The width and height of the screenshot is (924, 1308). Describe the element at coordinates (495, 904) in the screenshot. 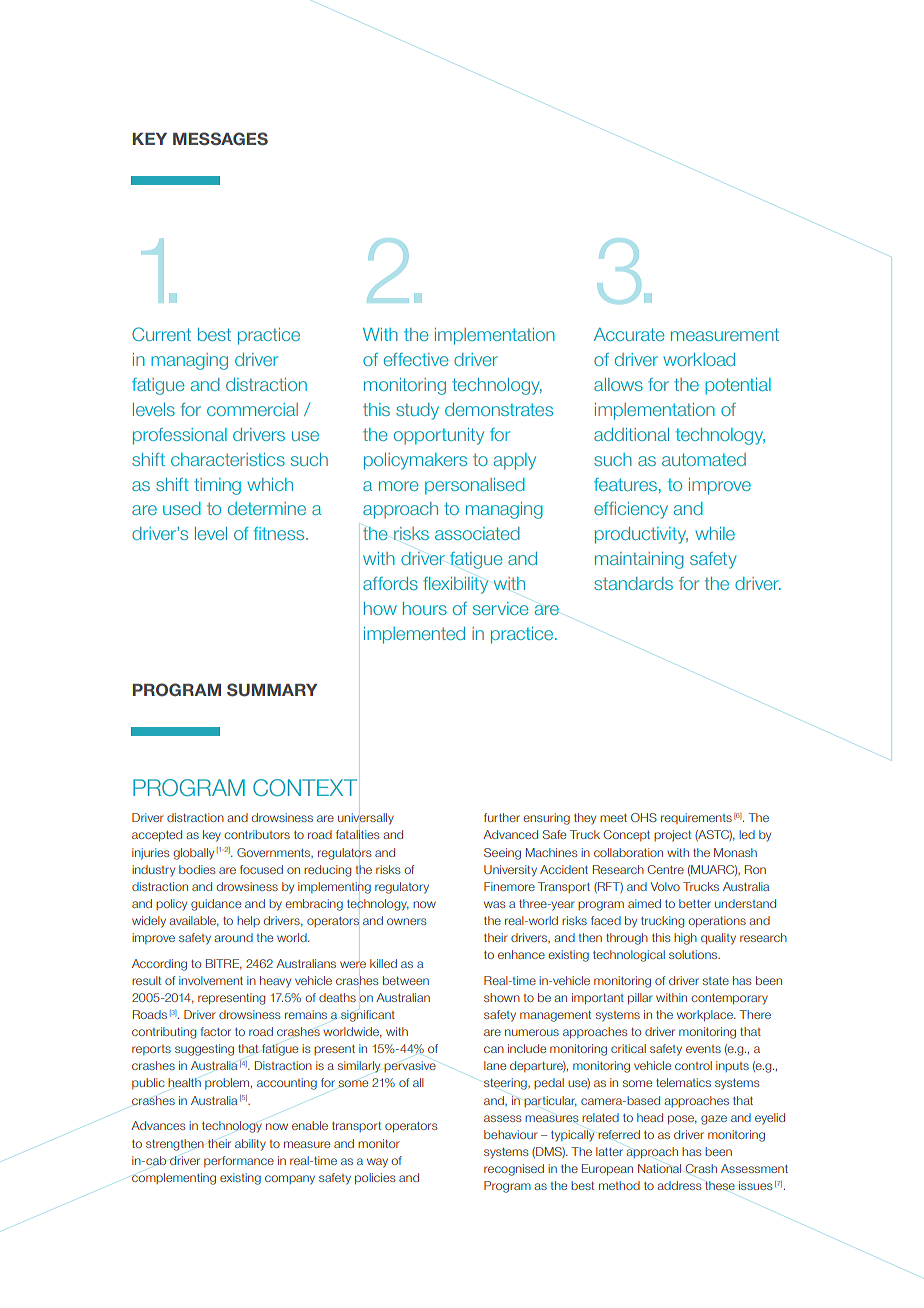

I see `was` at that location.
